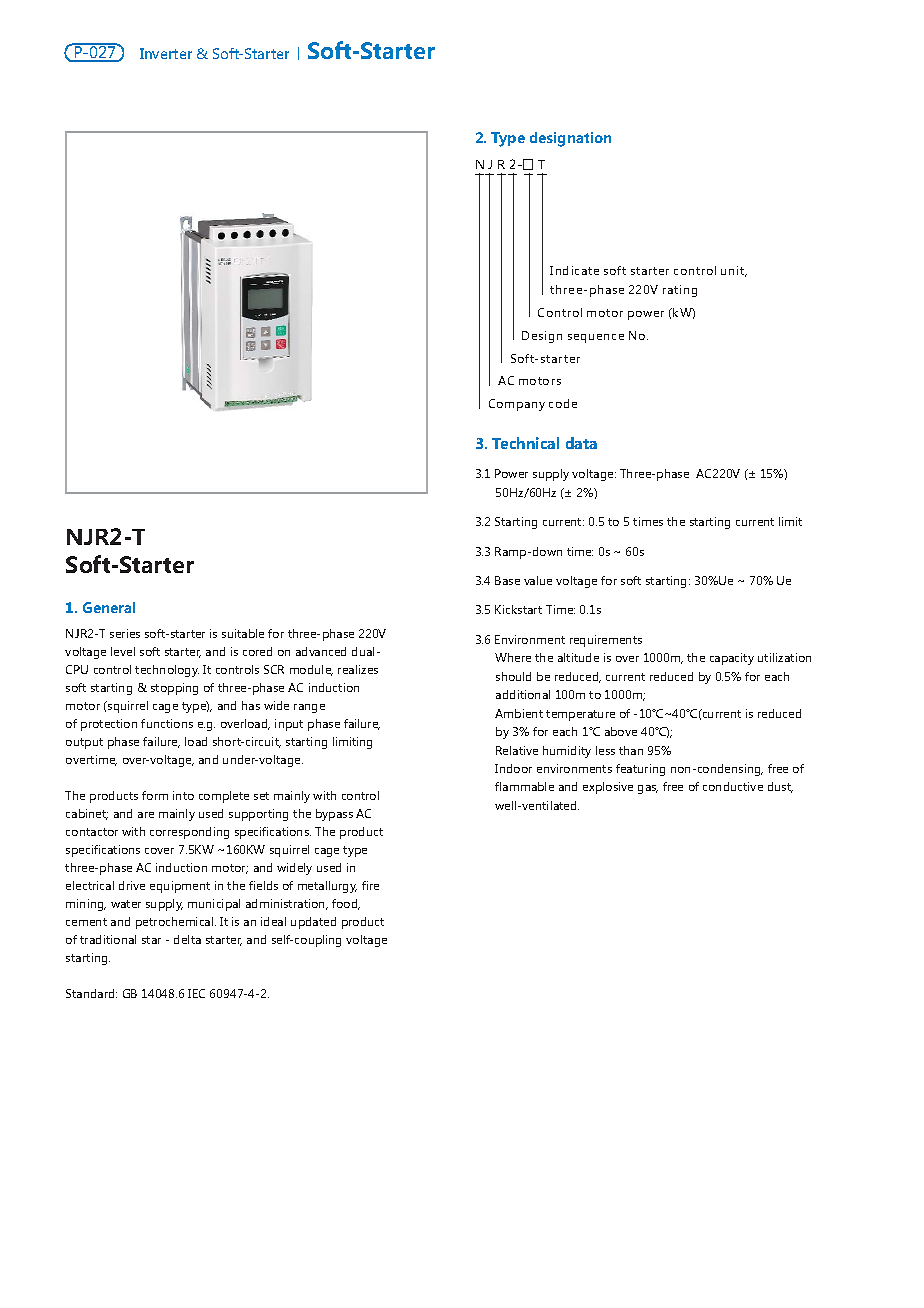 The height and width of the image is (1308, 924). What do you see at coordinates (167, 723) in the image?
I see `functions` at bounding box center [167, 723].
